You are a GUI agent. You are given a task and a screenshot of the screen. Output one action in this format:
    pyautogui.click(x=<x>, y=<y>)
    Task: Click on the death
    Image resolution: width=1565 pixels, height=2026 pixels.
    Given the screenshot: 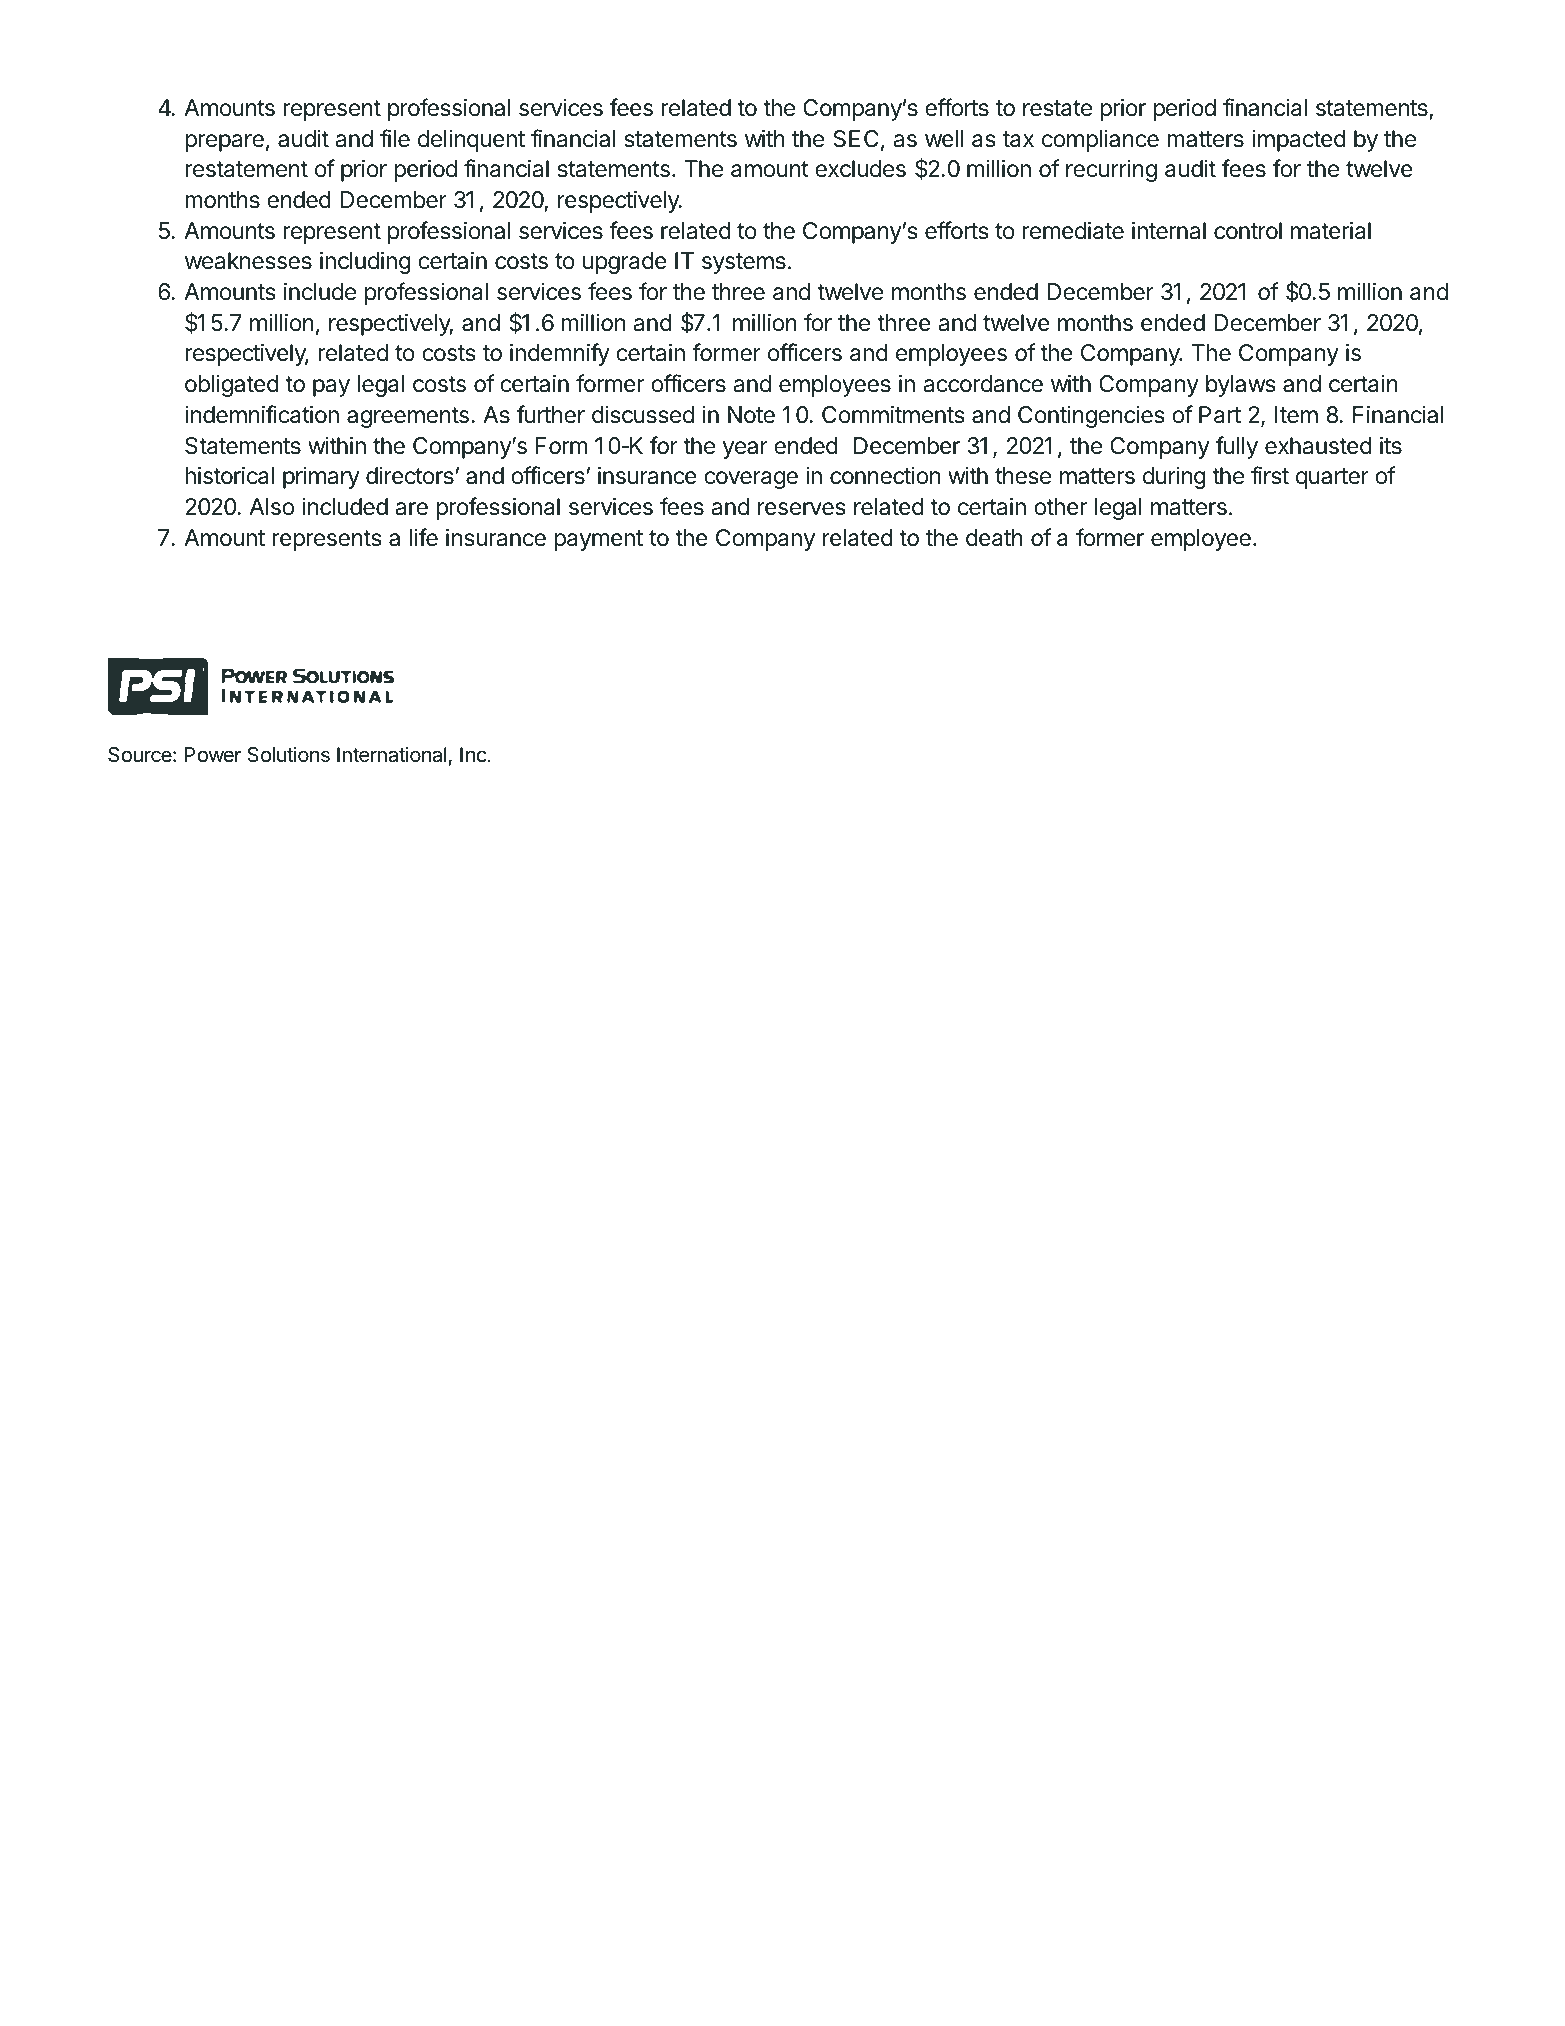 What is the action you would take?
    pyautogui.click(x=994, y=538)
